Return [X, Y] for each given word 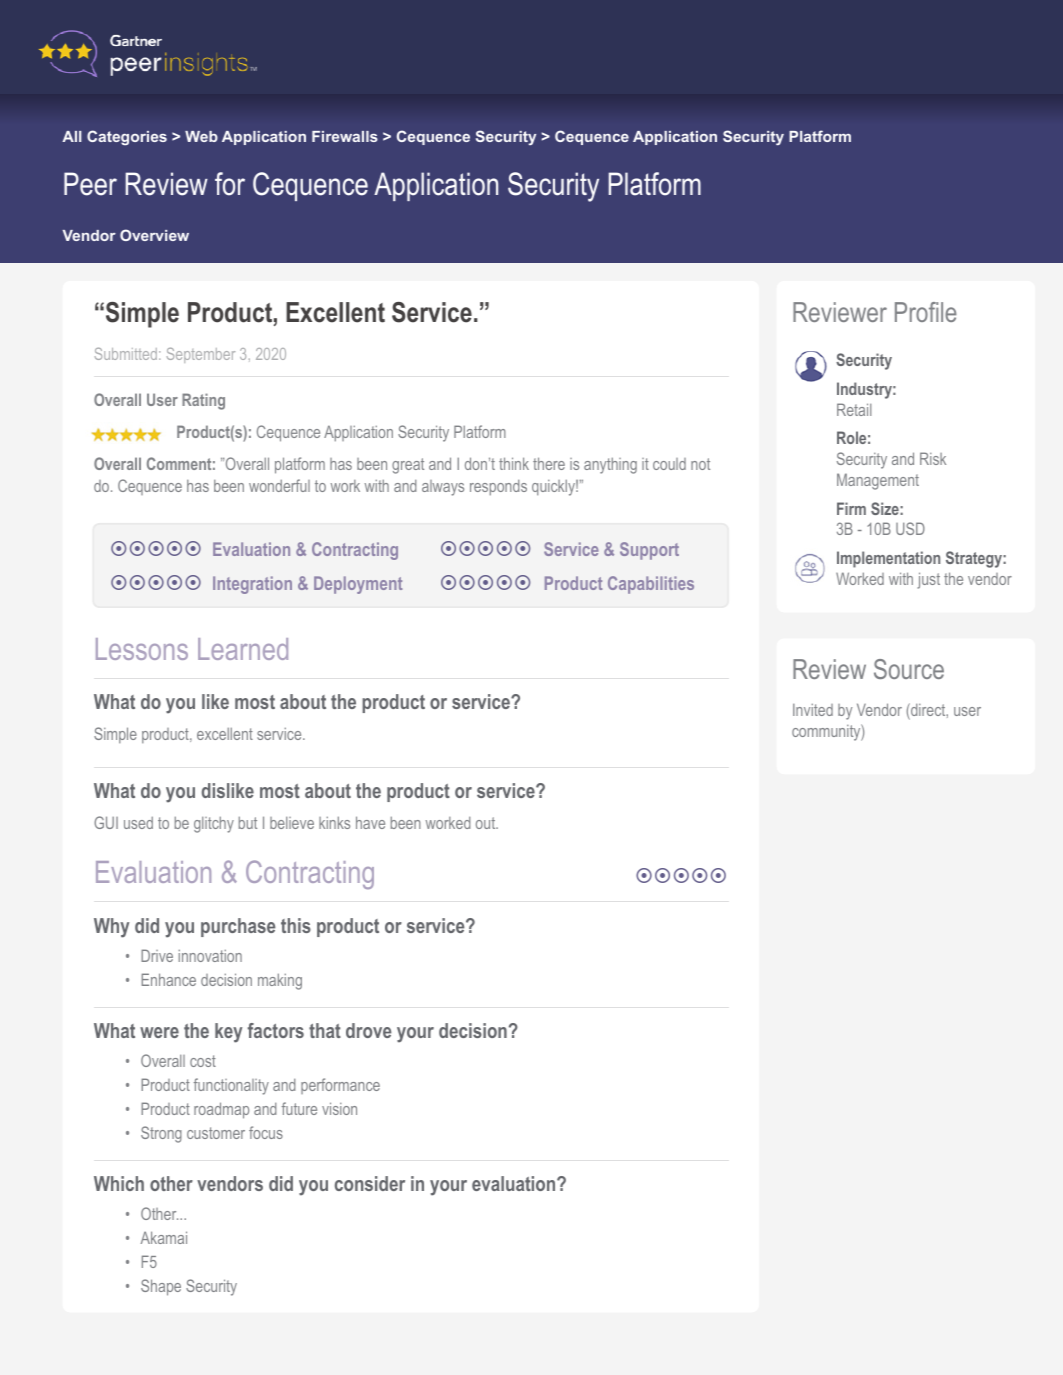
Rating [203, 401]
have [370, 822]
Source [909, 669]
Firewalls [345, 136]
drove [368, 1030]
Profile [926, 312]
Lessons [142, 649]
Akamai [164, 1237]
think [514, 463]
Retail [854, 409]
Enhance [169, 979]
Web [201, 136]
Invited [813, 709]
